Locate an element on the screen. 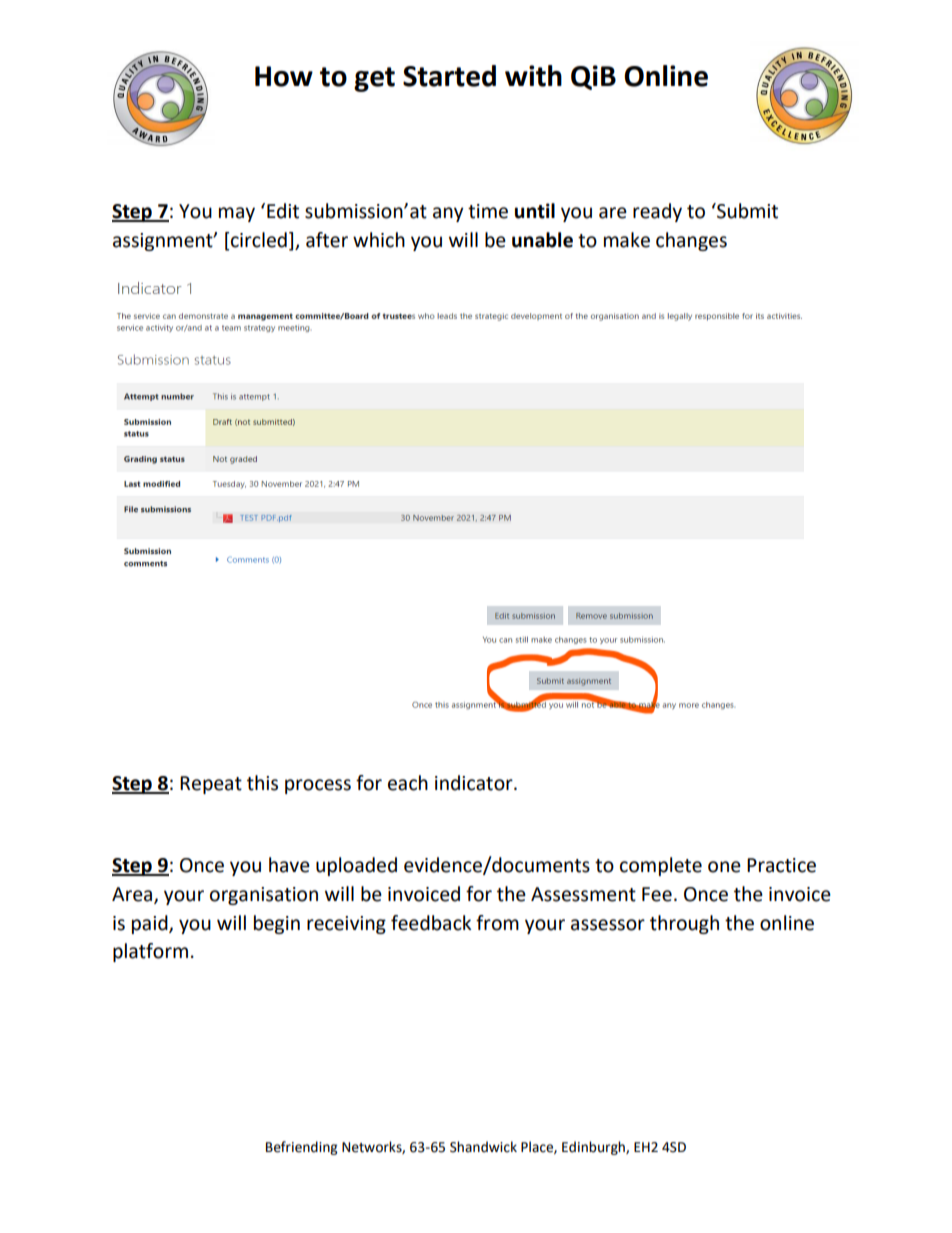 The image size is (952, 1233). Started is located at coordinates (449, 76).
